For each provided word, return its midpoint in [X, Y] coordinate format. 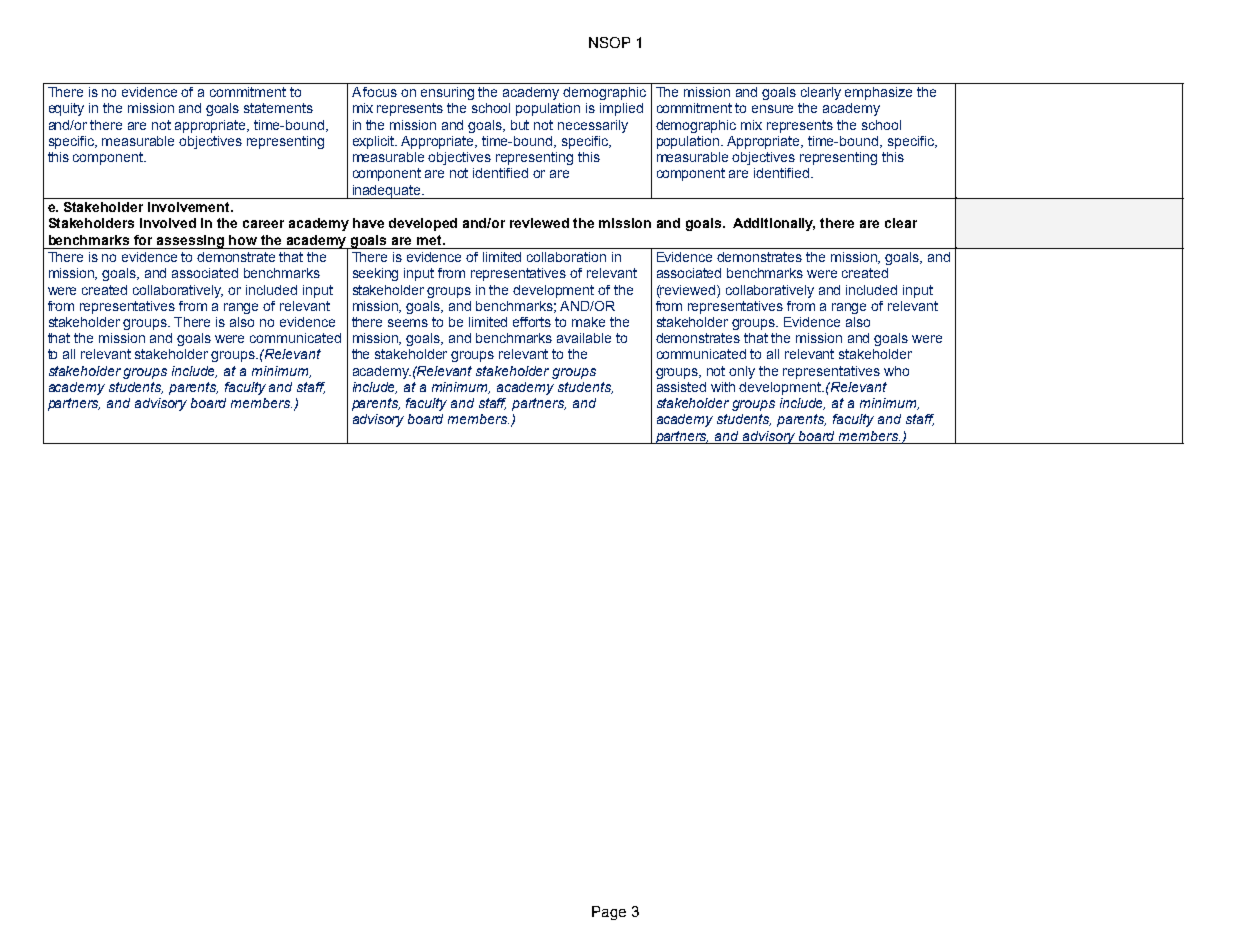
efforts [532, 322]
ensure [772, 109]
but [520, 125]
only [742, 372]
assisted [681, 387]
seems [408, 323]
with [723, 387]
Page [609, 913]
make [588, 322]
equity [66, 109]
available [584, 338]
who [896, 371]
